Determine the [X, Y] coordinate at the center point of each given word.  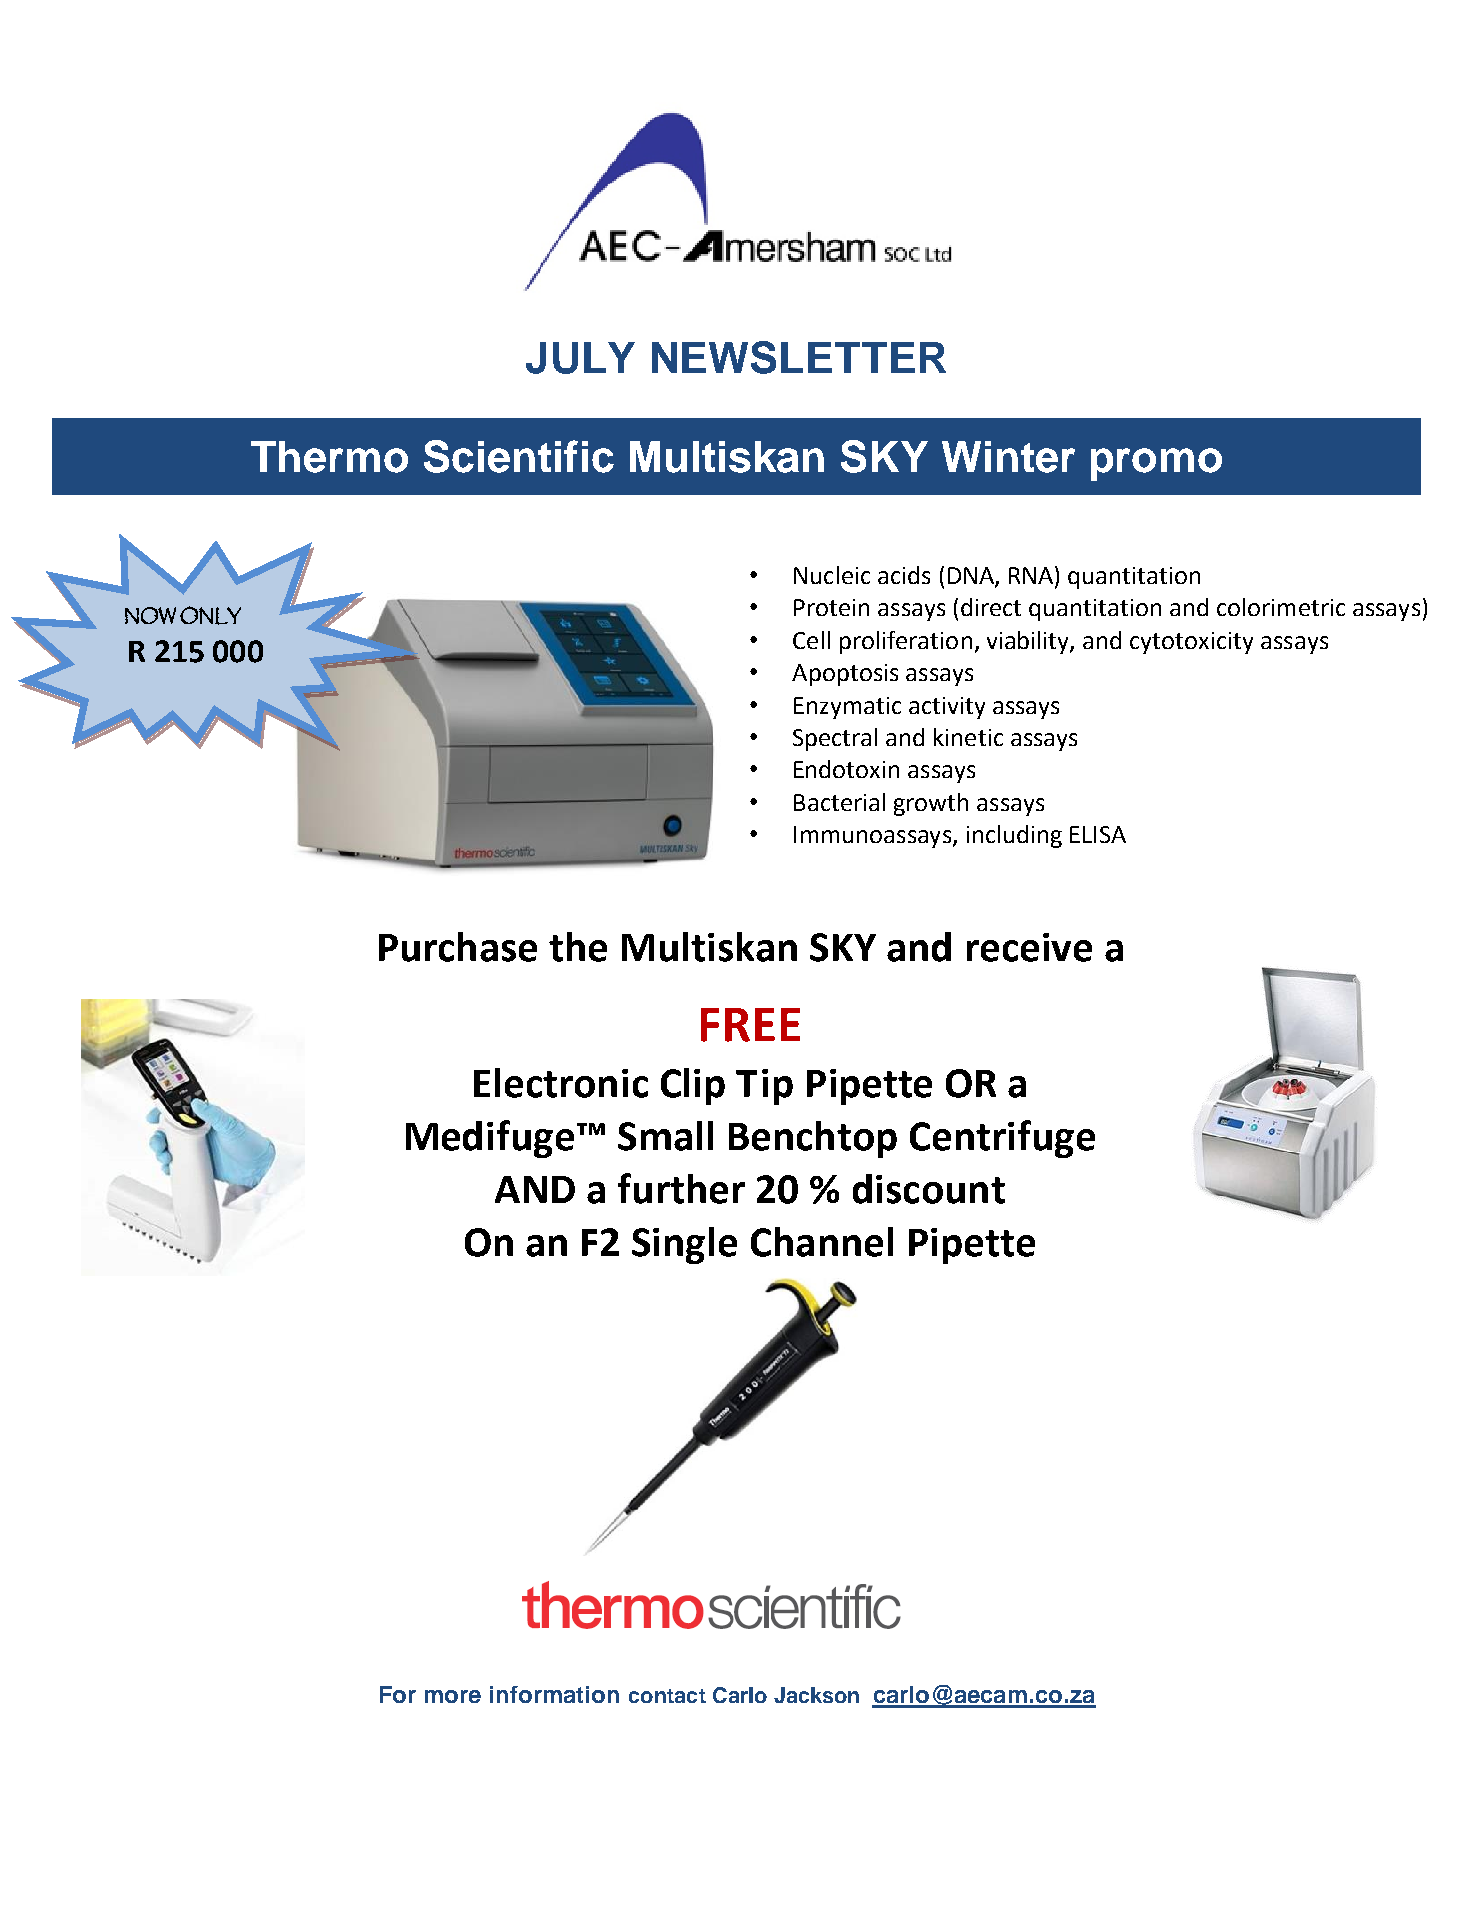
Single [684, 1245]
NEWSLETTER [799, 357]
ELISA [1098, 834]
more [453, 1696]
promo [1156, 464]
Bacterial [839, 802]
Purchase [458, 947]
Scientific [519, 456]
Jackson [816, 1695]
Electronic [561, 1083]
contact [667, 1696]
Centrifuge [1002, 1139]
